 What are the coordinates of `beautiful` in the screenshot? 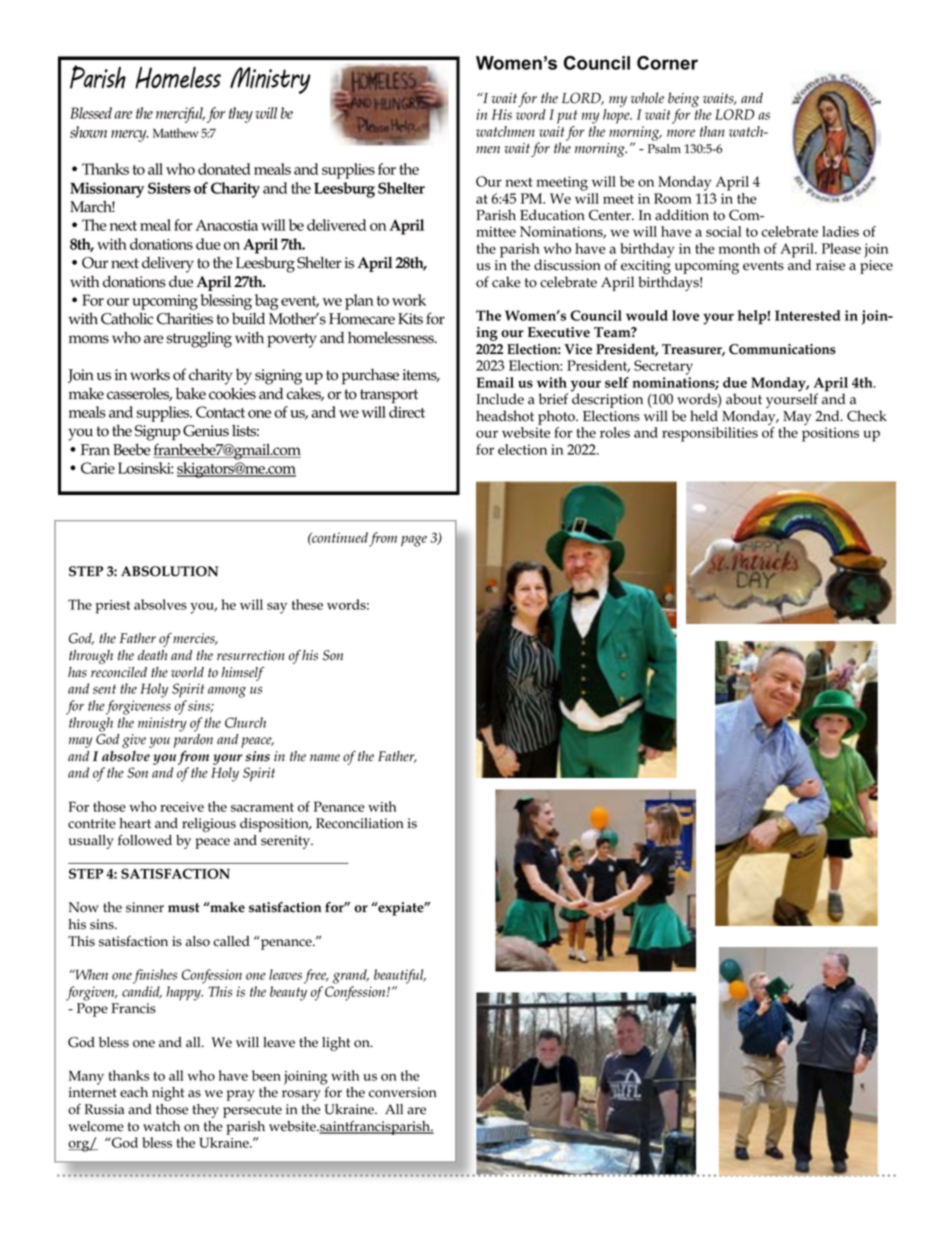 It's located at (400, 976).
